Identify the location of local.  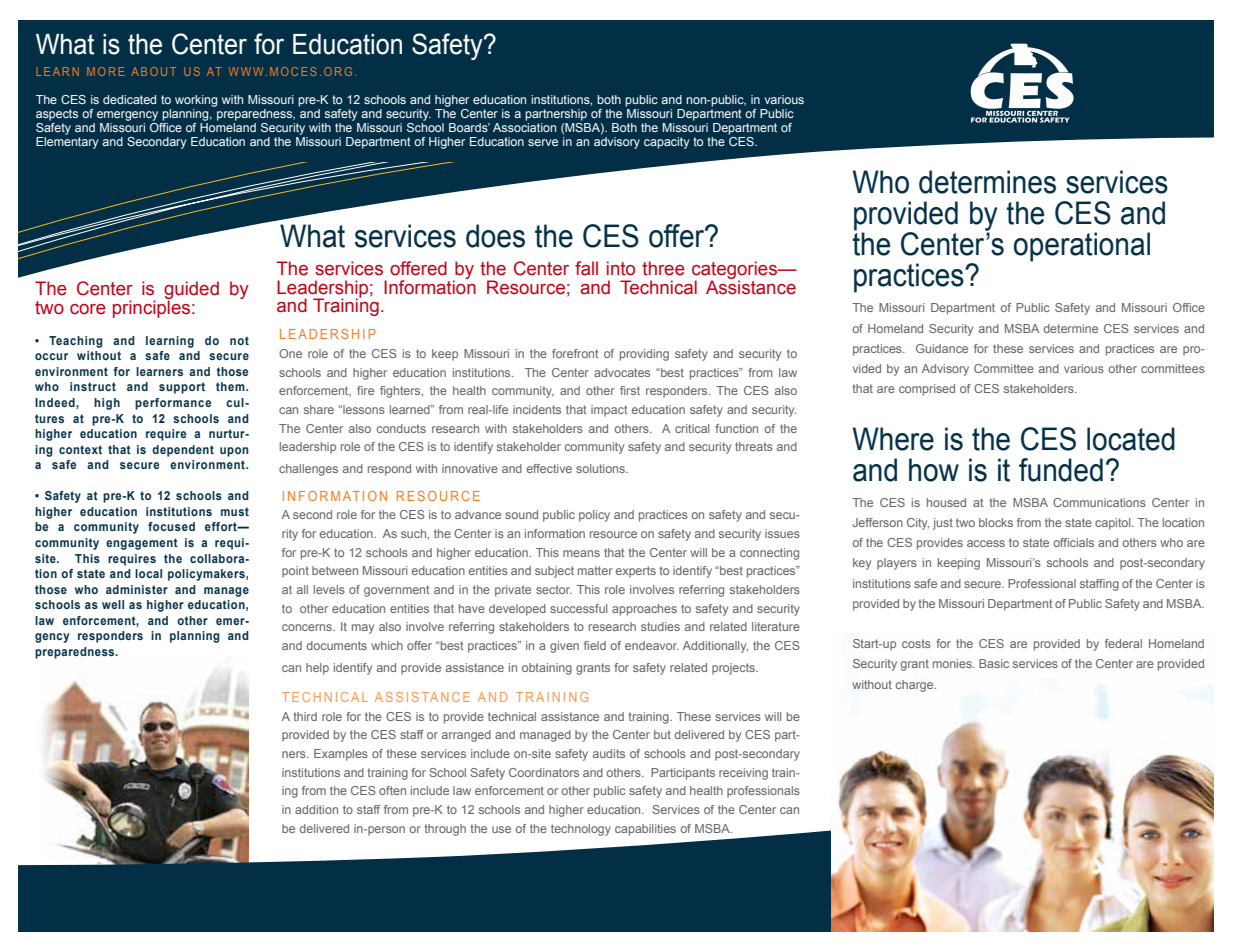
(148, 573).
